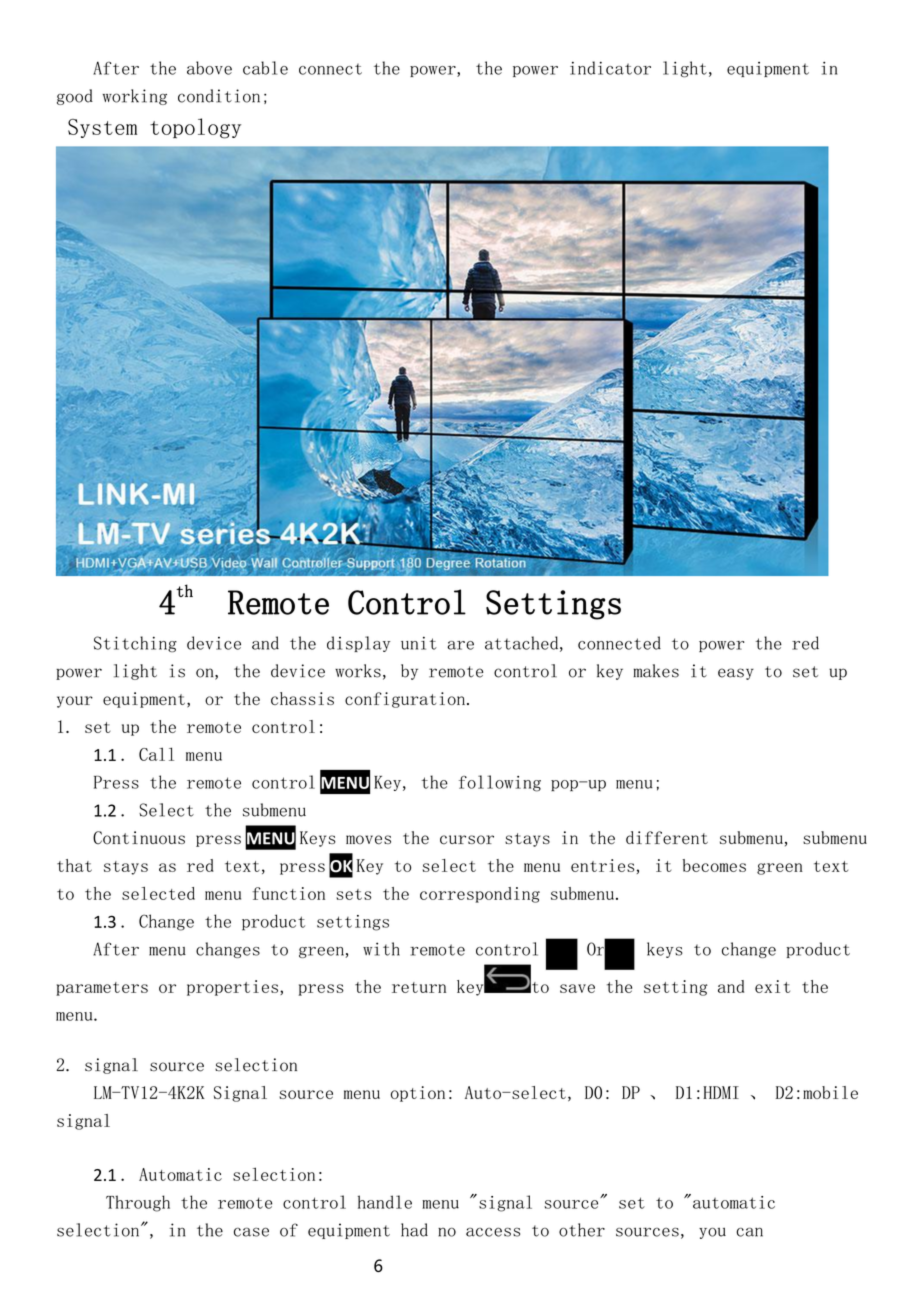 The image size is (924, 1308). I want to click on Continuous, so click(139, 837).
